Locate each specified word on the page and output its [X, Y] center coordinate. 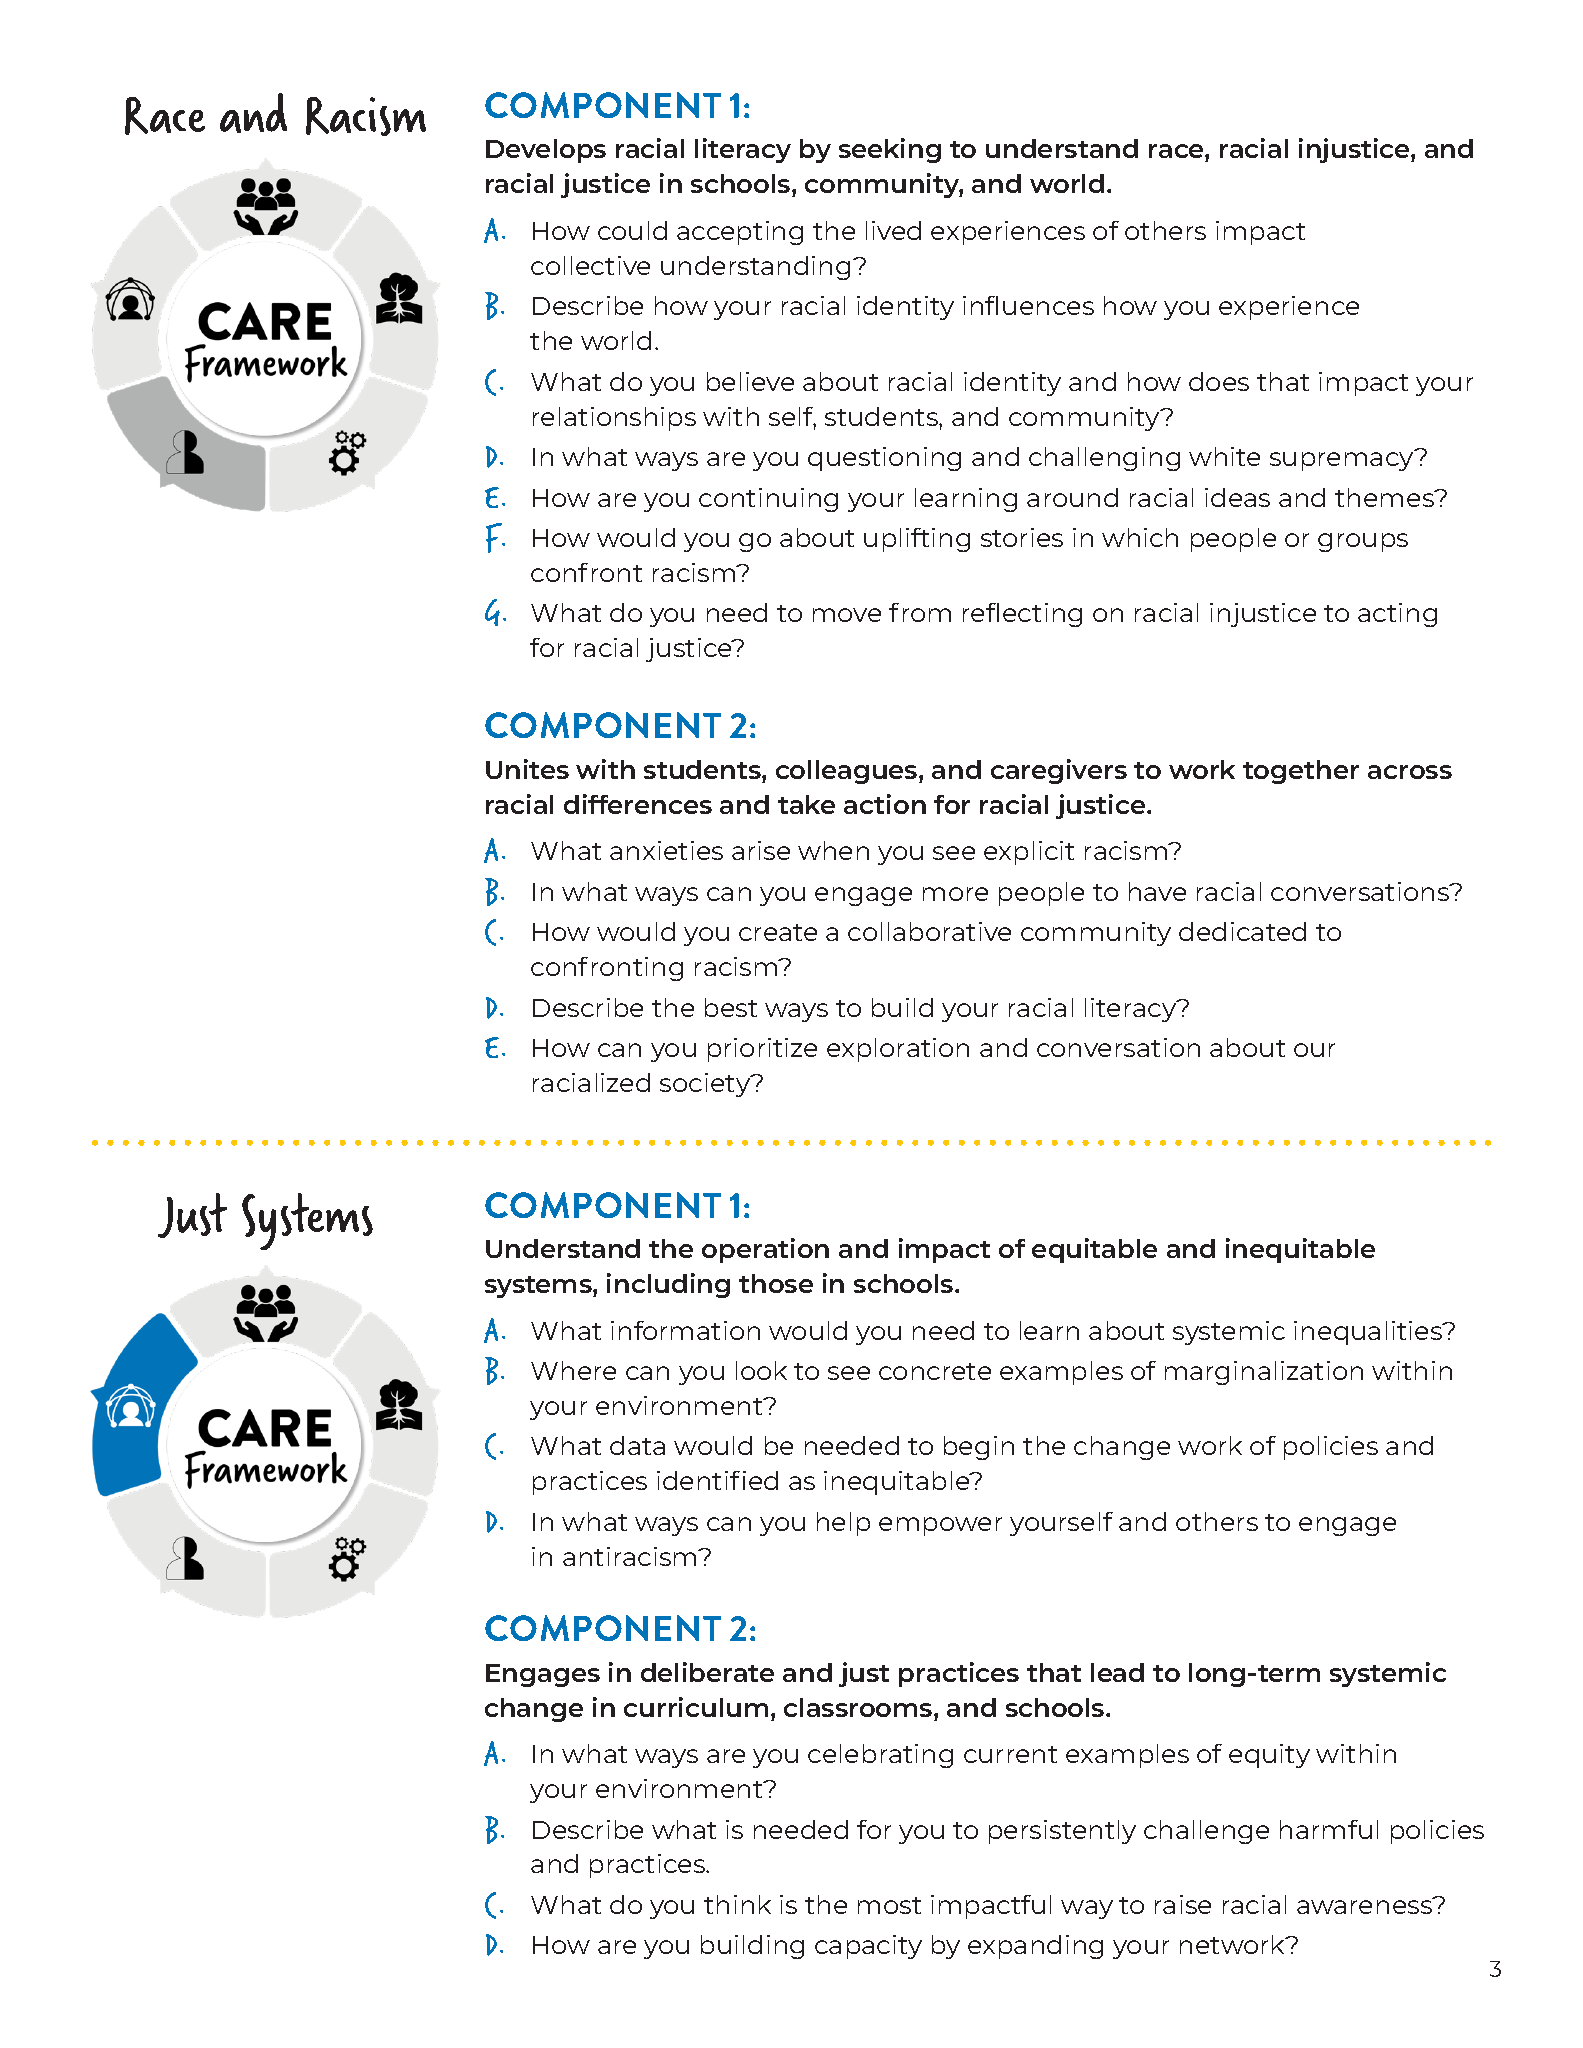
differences [638, 804]
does [1219, 381]
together [1301, 772]
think [737, 1904]
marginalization [1264, 1373]
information [685, 1330]
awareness [1366, 1906]
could [632, 230]
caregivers [1059, 771]
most [889, 1905]
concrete [935, 1371]
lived [893, 230]
